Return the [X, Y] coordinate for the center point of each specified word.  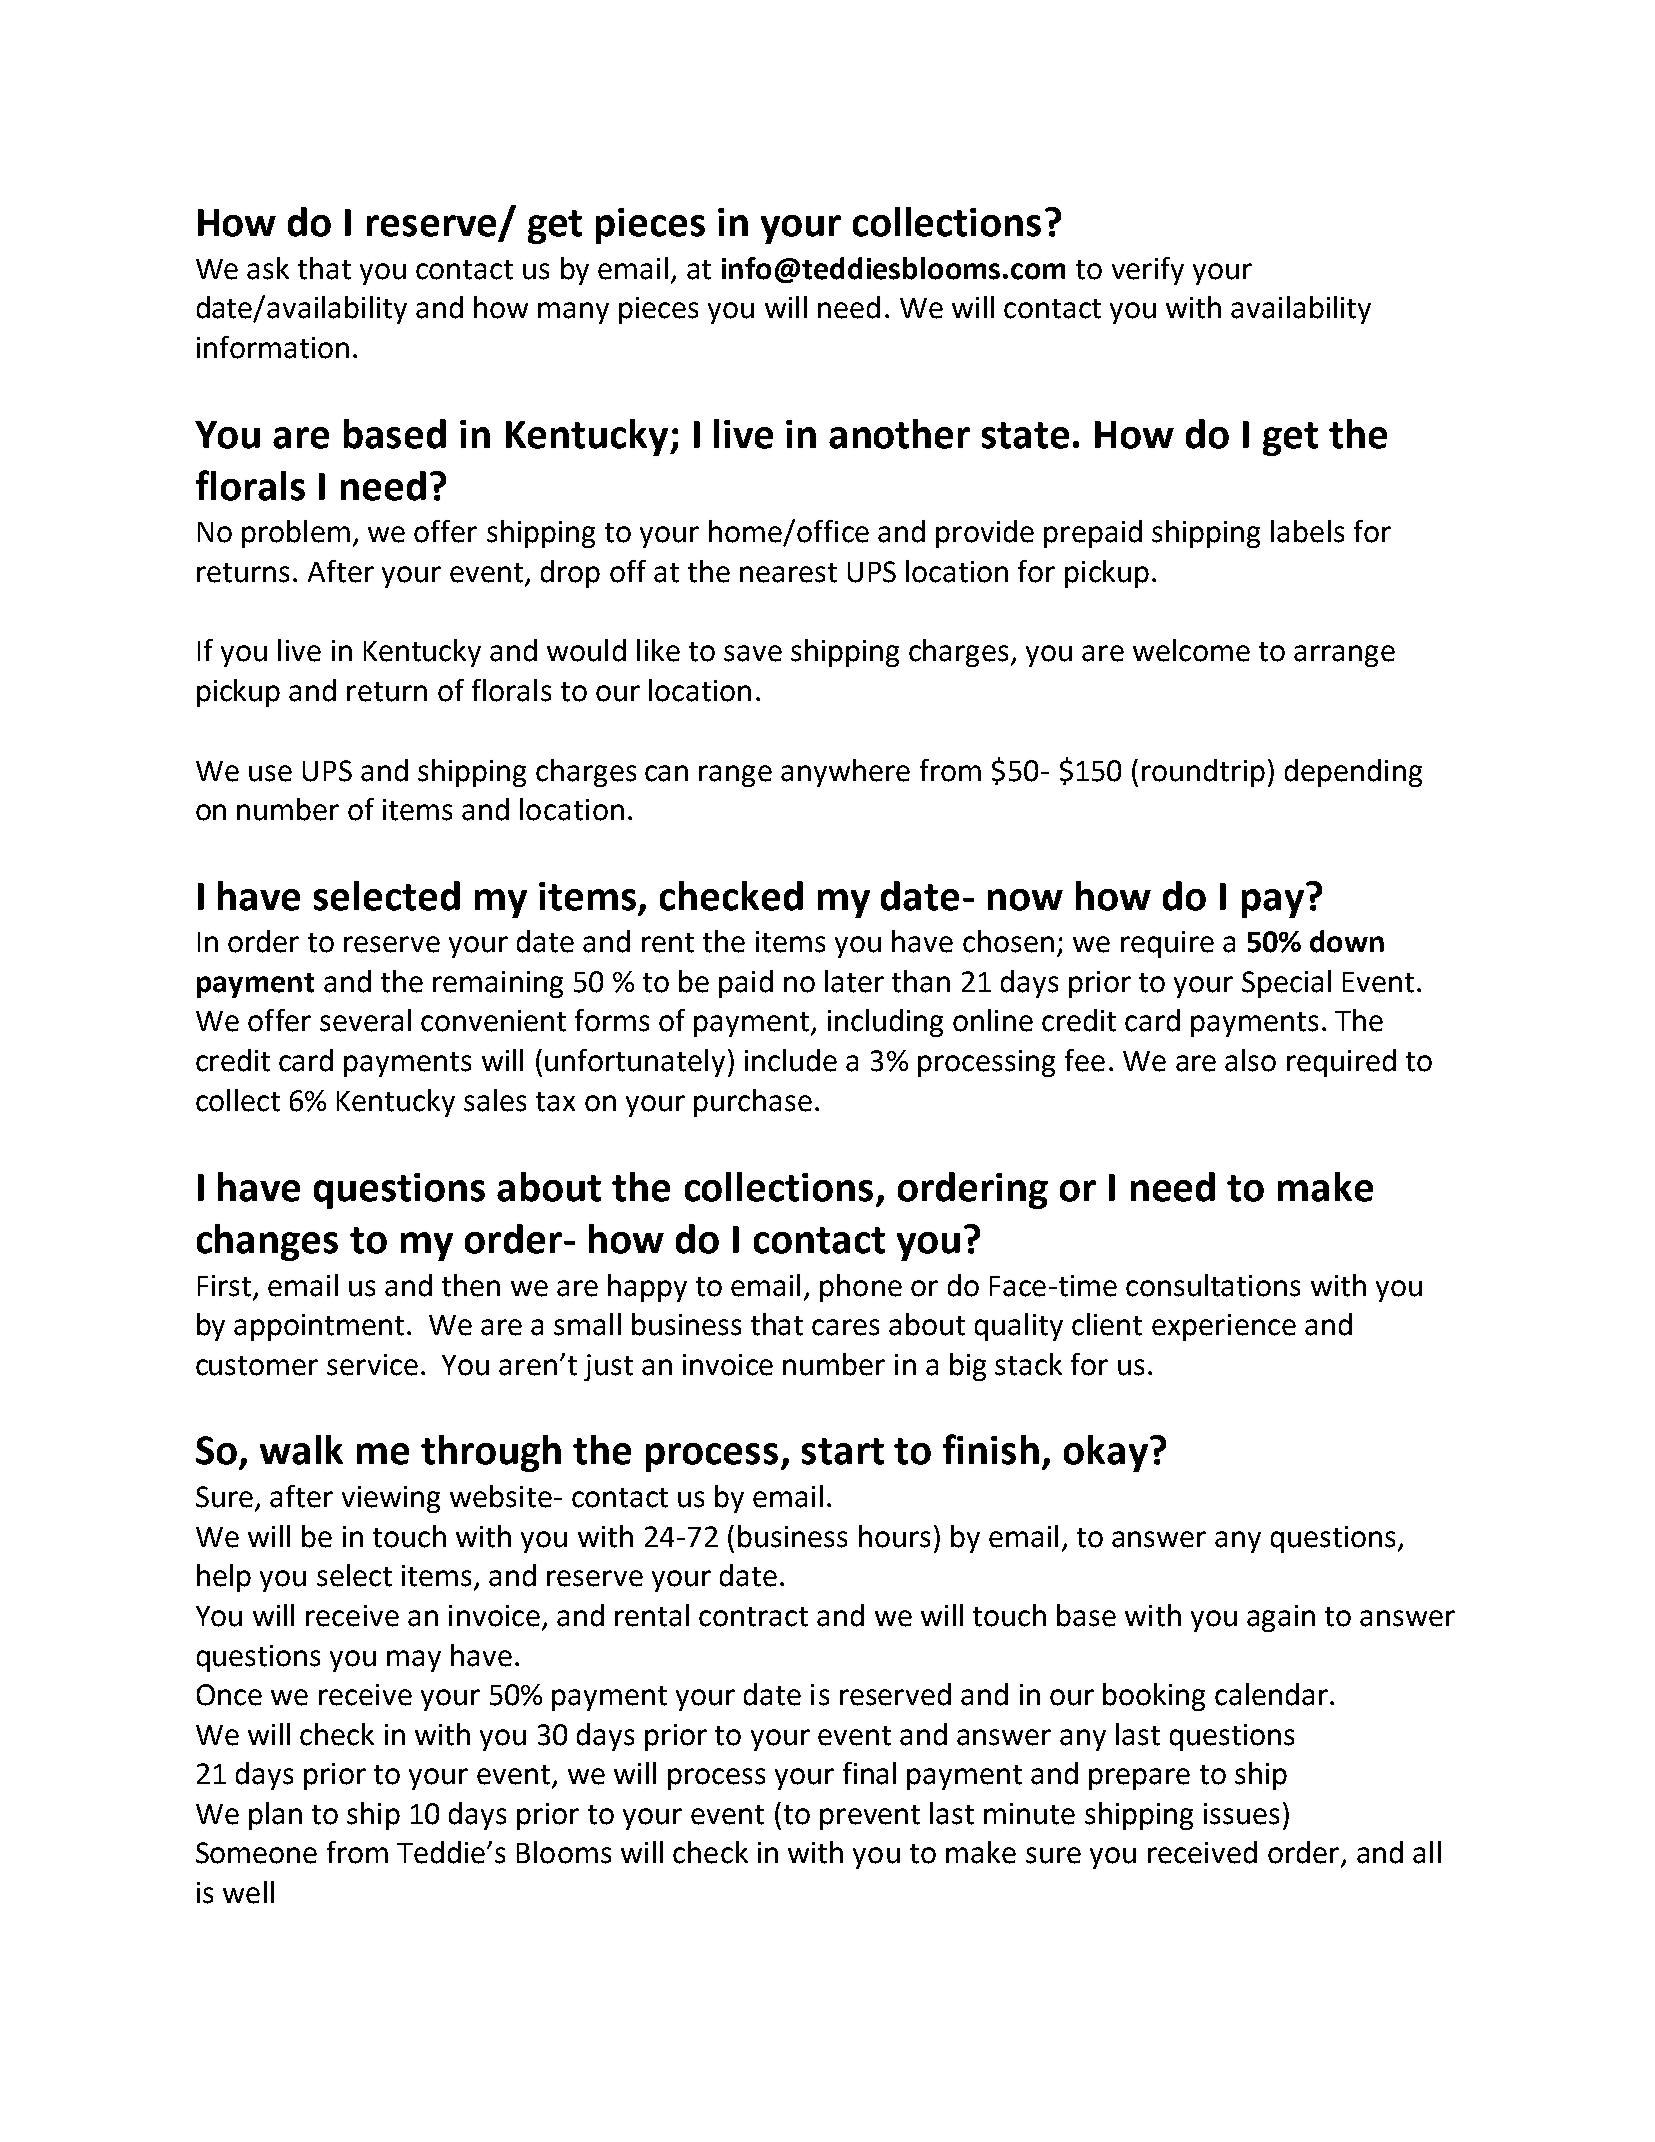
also [1250, 1060]
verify [1148, 271]
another [899, 434]
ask [268, 268]
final [869, 1773]
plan [275, 1816]
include [791, 1060]
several [365, 1020]
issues [1241, 1814]
